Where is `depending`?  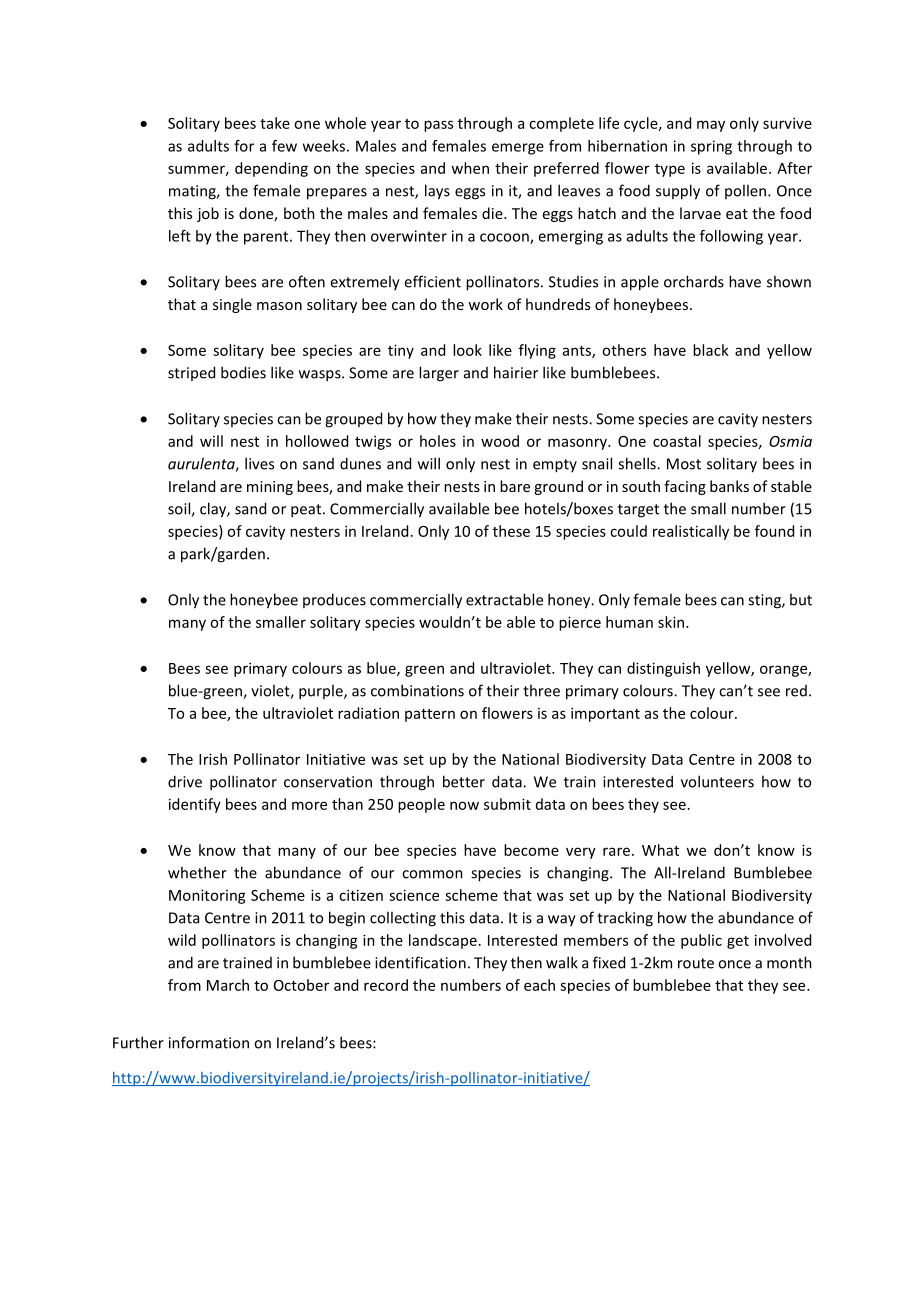 depending is located at coordinates (271, 169).
